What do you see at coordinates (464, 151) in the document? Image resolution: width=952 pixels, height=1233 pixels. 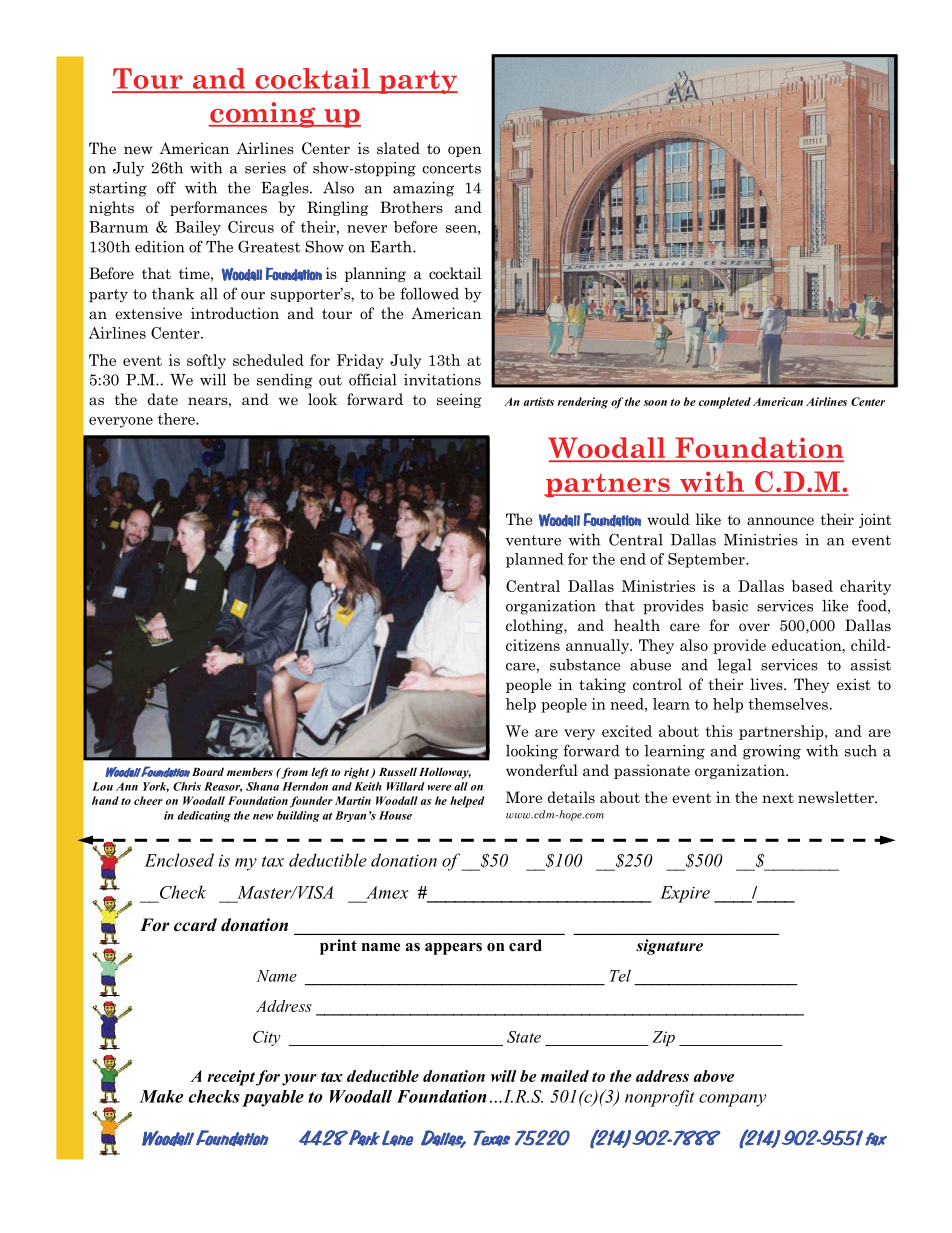 I see `open` at bounding box center [464, 151].
